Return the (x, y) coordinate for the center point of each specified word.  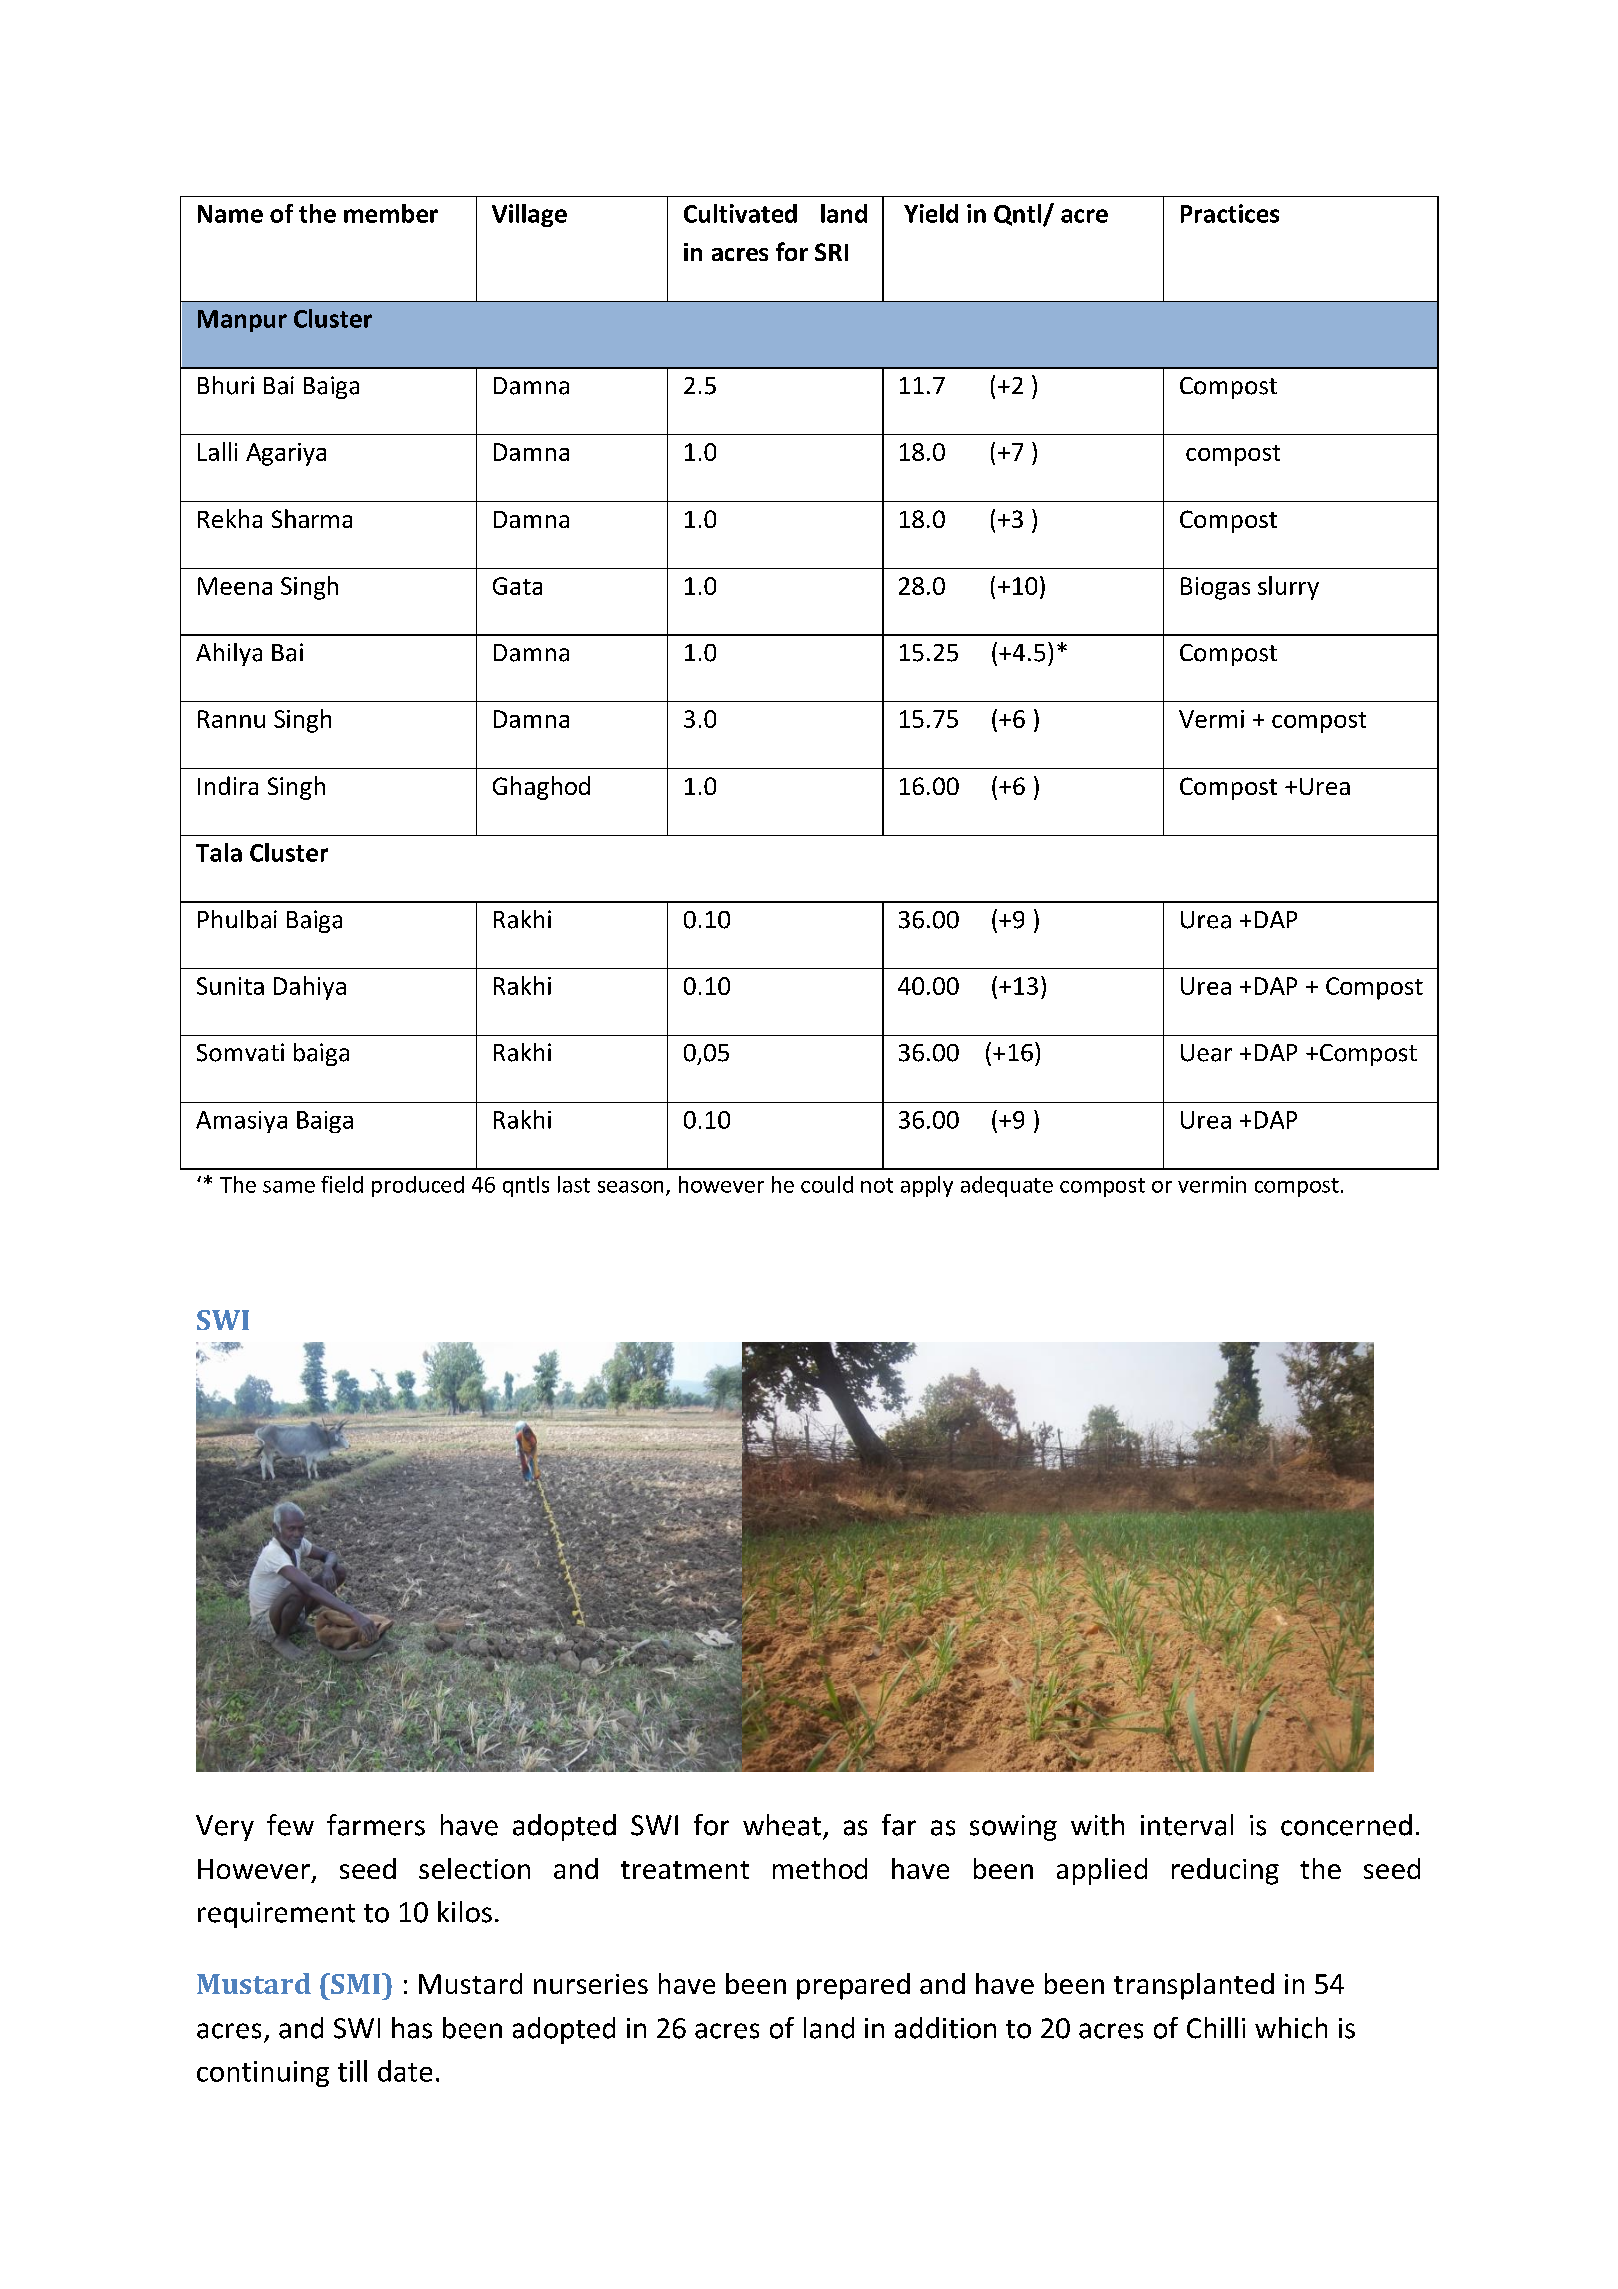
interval (1187, 1825)
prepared (853, 1986)
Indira (228, 785)
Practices (1230, 213)
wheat (782, 1825)
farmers (376, 1825)
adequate (1007, 1186)
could (827, 1184)
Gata (517, 586)
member (391, 213)
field (342, 1184)
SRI (831, 252)
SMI (356, 1983)
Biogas (1215, 588)
